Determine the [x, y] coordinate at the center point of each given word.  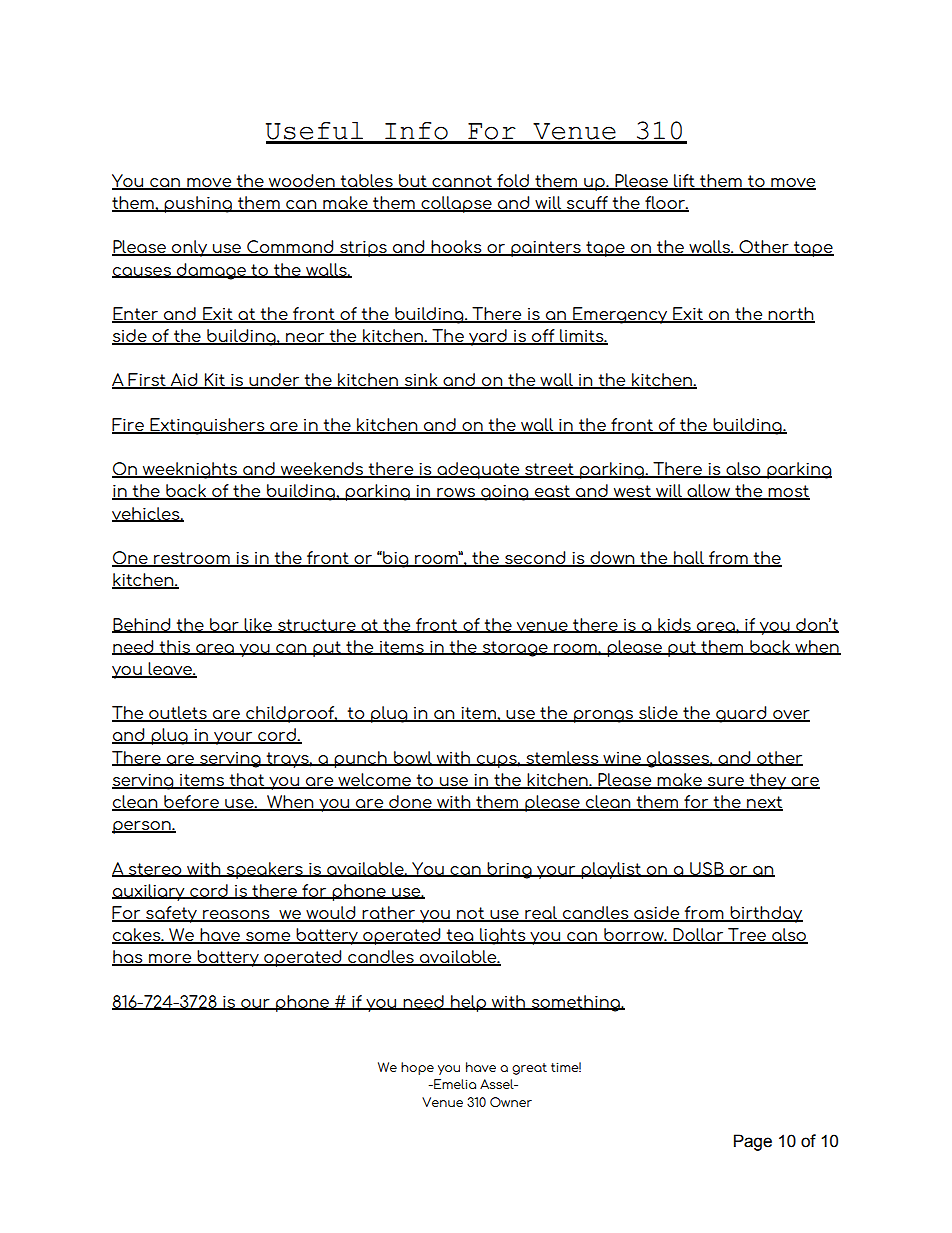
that [246, 780]
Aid [184, 381]
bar [224, 625]
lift [684, 181]
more [170, 960]
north [791, 314]
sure [726, 782]
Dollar [698, 936]
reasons [236, 915]
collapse [456, 204]
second [535, 558]
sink [421, 381]
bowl [413, 758]
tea [460, 936]
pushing [198, 204]
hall [689, 558]
